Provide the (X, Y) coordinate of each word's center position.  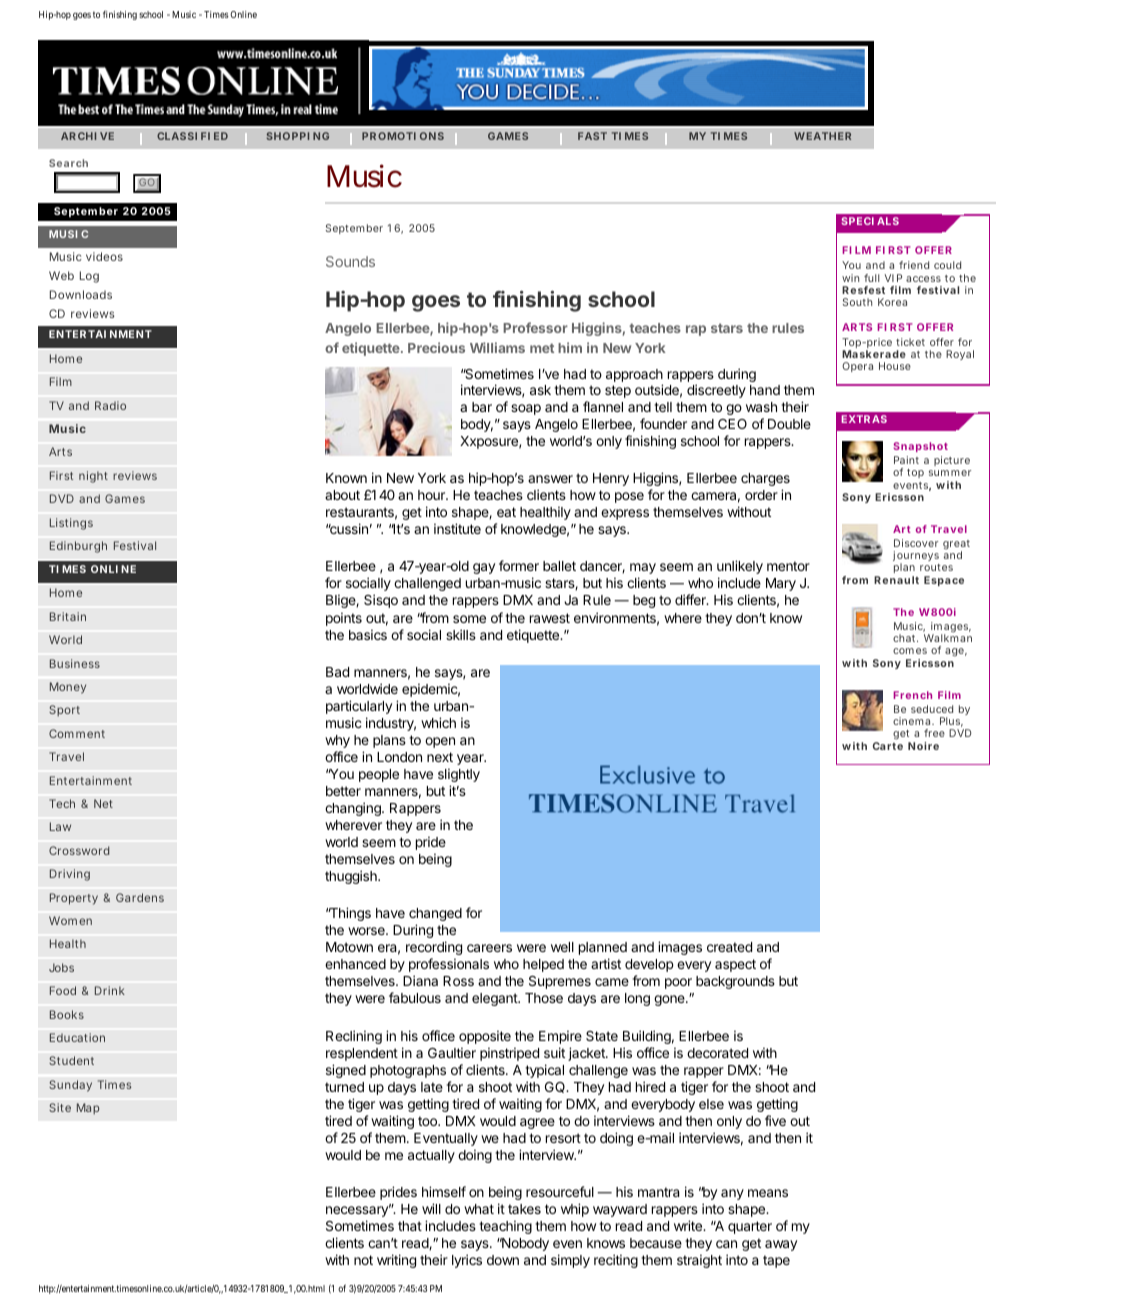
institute (457, 528)
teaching (505, 1227)
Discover (916, 543)
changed (435, 914)
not (363, 1260)
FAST (592, 136)
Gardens (140, 897)
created (729, 947)
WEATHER (822, 136)
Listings (71, 524)
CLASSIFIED (192, 136)
